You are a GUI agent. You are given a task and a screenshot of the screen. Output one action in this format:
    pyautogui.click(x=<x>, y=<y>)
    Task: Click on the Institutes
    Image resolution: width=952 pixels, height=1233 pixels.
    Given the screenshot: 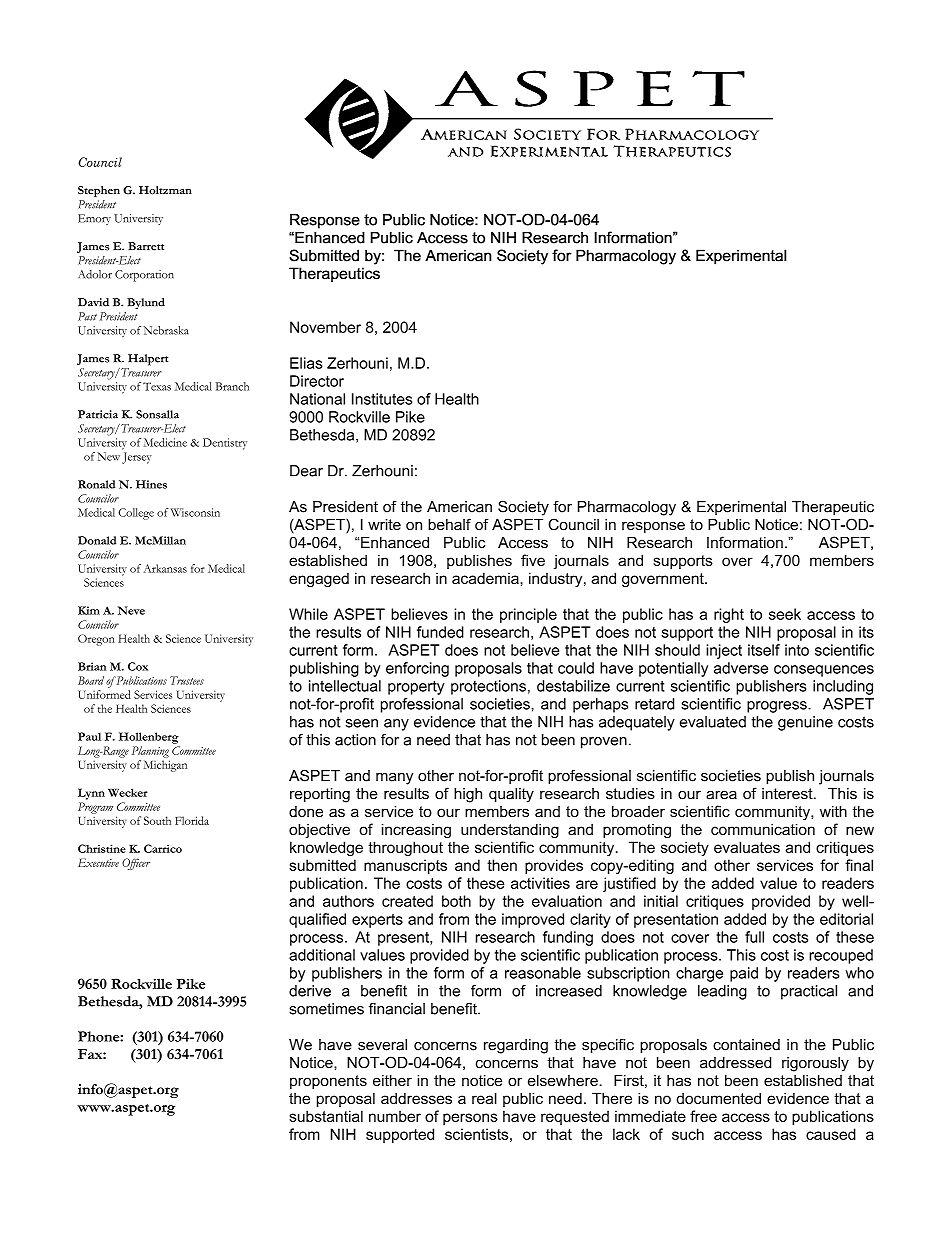 What is the action you would take?
    pyautogui.click(x=382, y=399)
